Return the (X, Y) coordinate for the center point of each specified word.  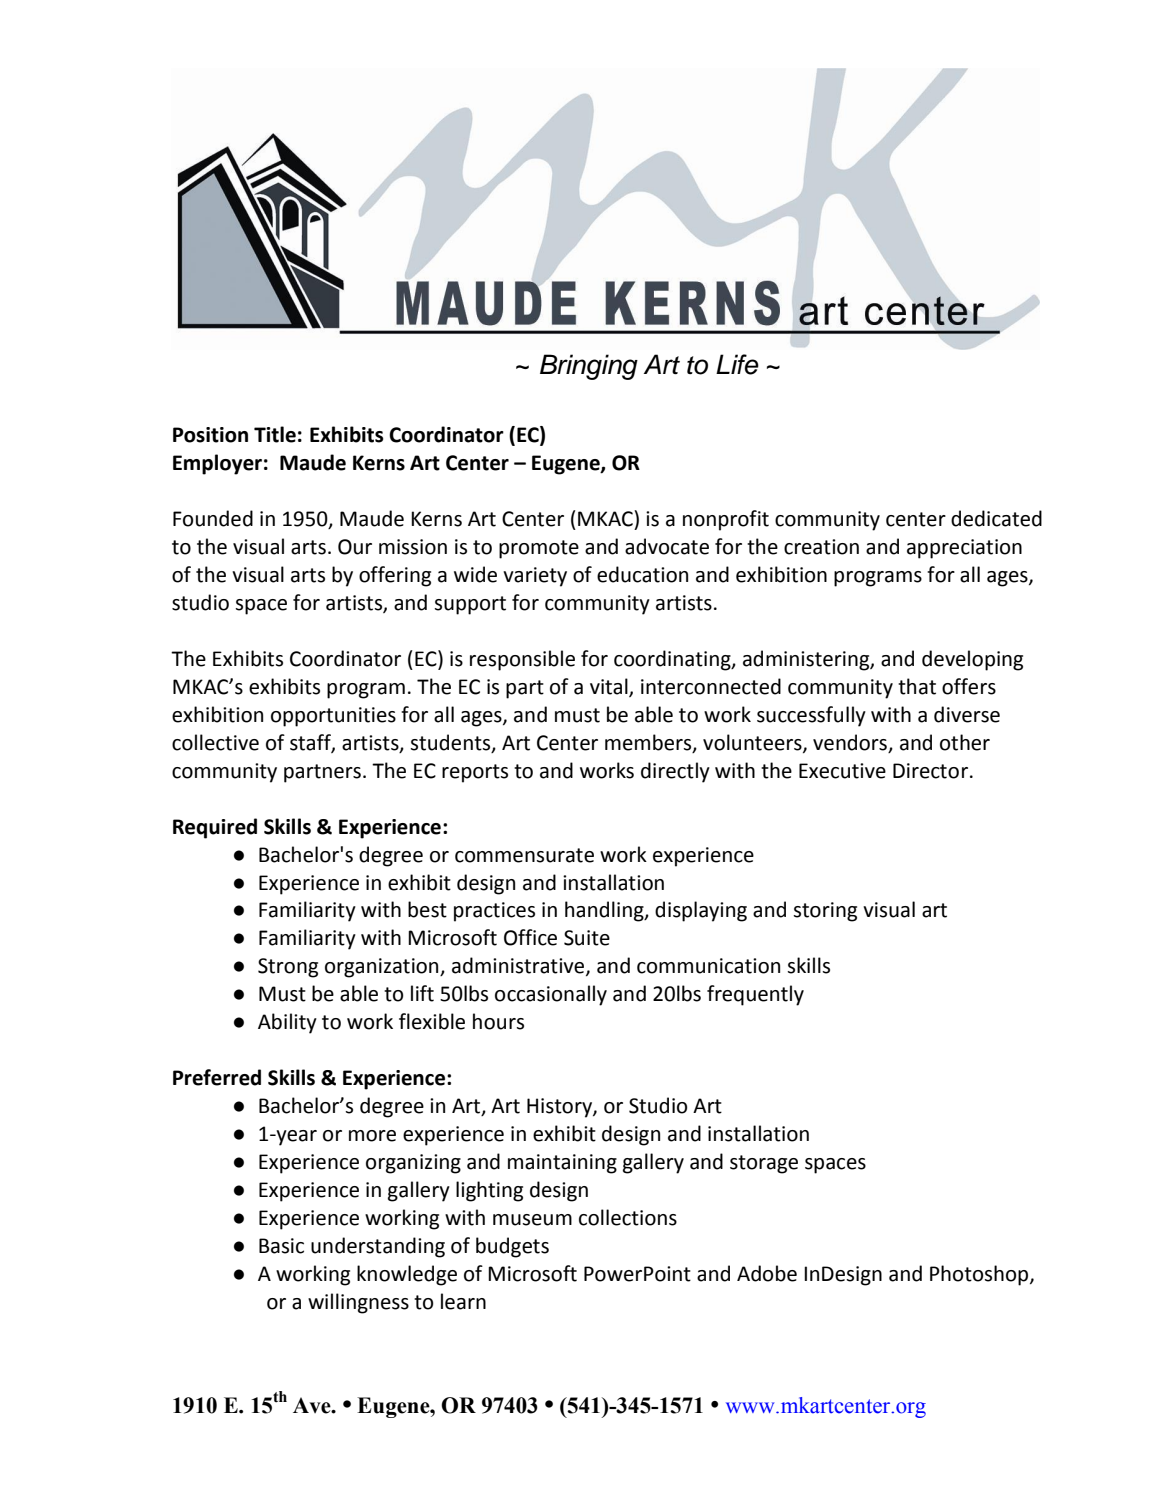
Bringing (589, 367)
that (917, 686)
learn (463, 1301)
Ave (313, 1405)
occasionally (551, 995)
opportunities (333, 717)
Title (275, 434)
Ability (287, 1023)
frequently (755, 995)
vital (610, 687)
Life (737, 364)
